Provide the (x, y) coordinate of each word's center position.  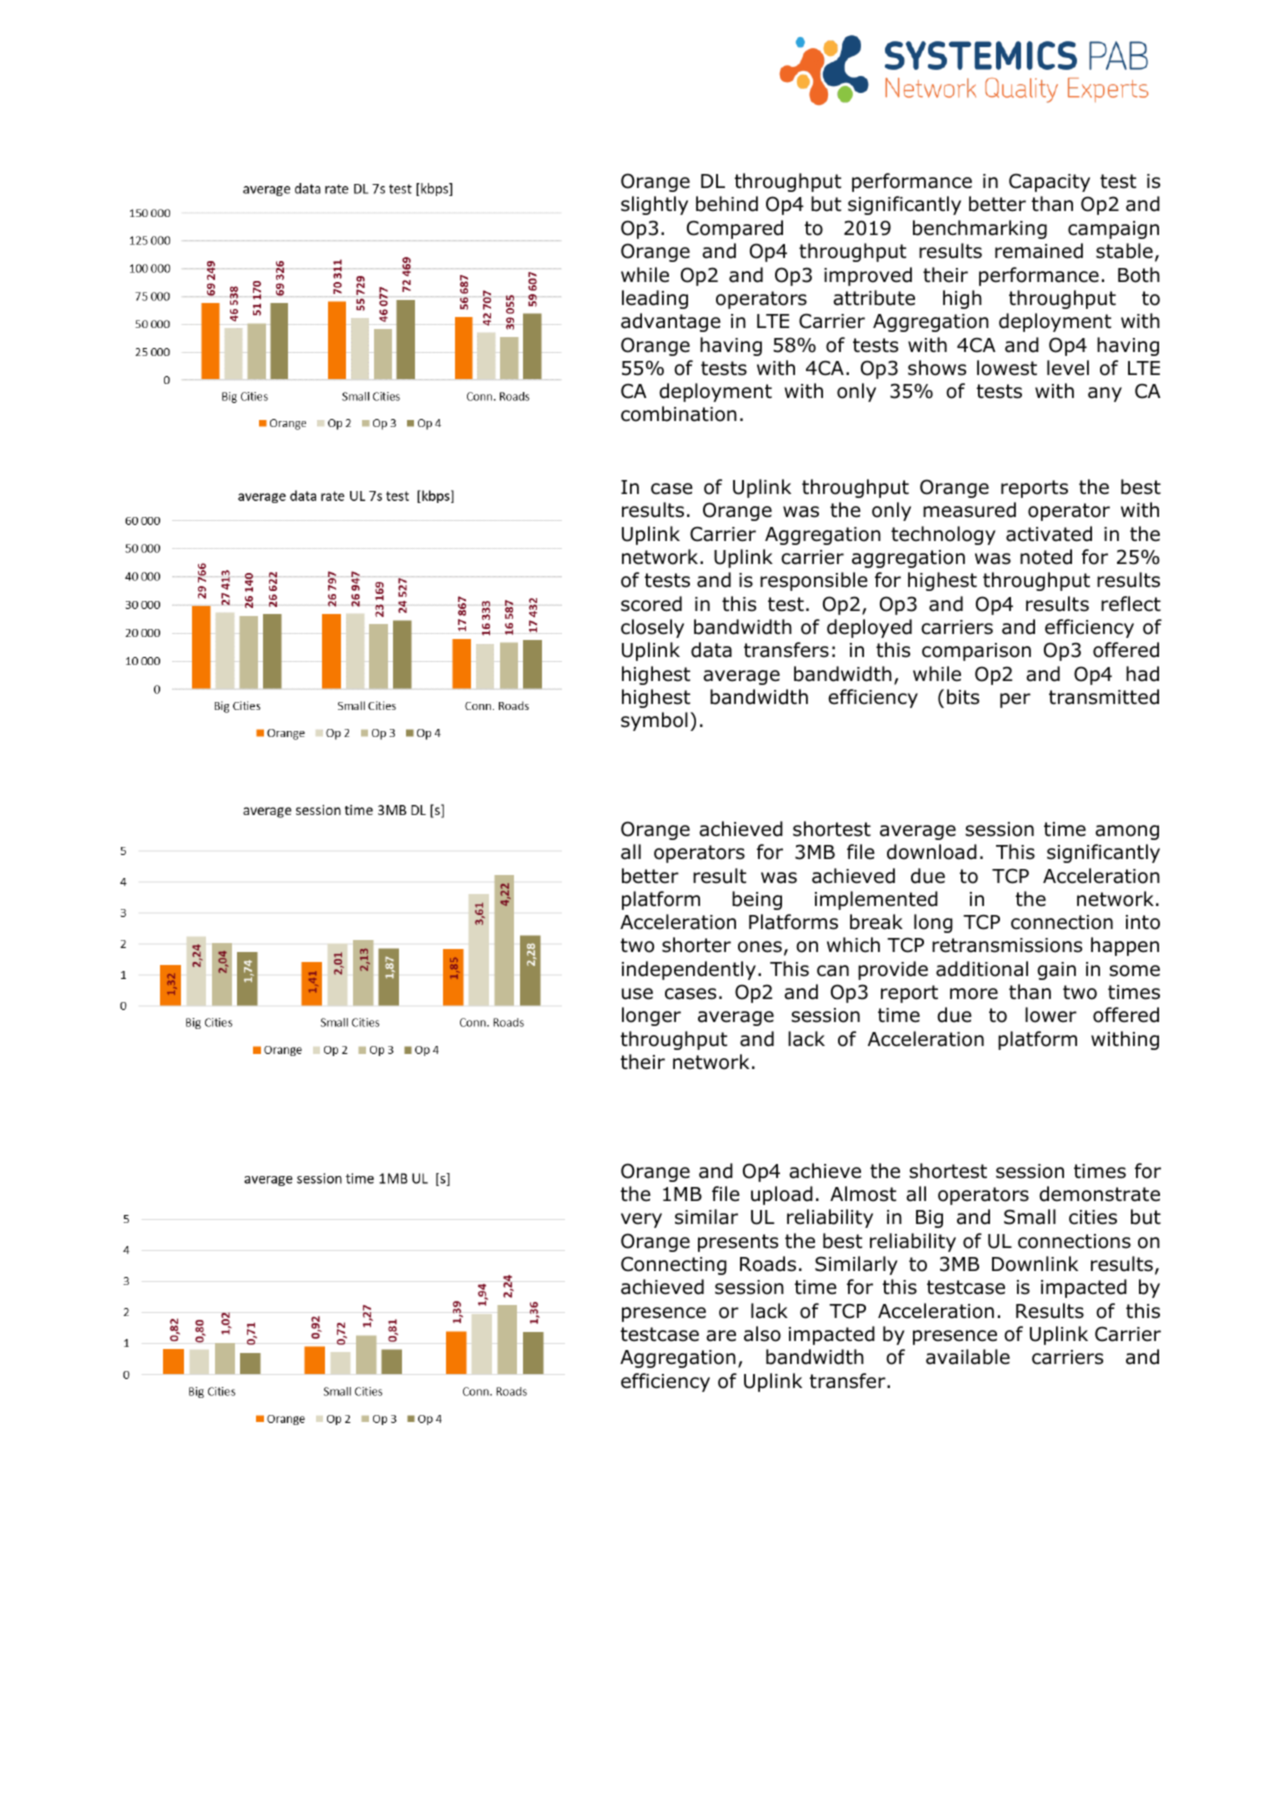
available (968, 1357)
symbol (654, 721)
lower (1051, 1015)
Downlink (1035, 1264)
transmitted (1104, 697)
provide (893, 970)
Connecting (674, 1265)
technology (943, 535)
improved (868, 276)
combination (679, 414)
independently (689, 970)
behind (727, 204)
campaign (1113, 230)
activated (1049, 534)
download (932, 852)
